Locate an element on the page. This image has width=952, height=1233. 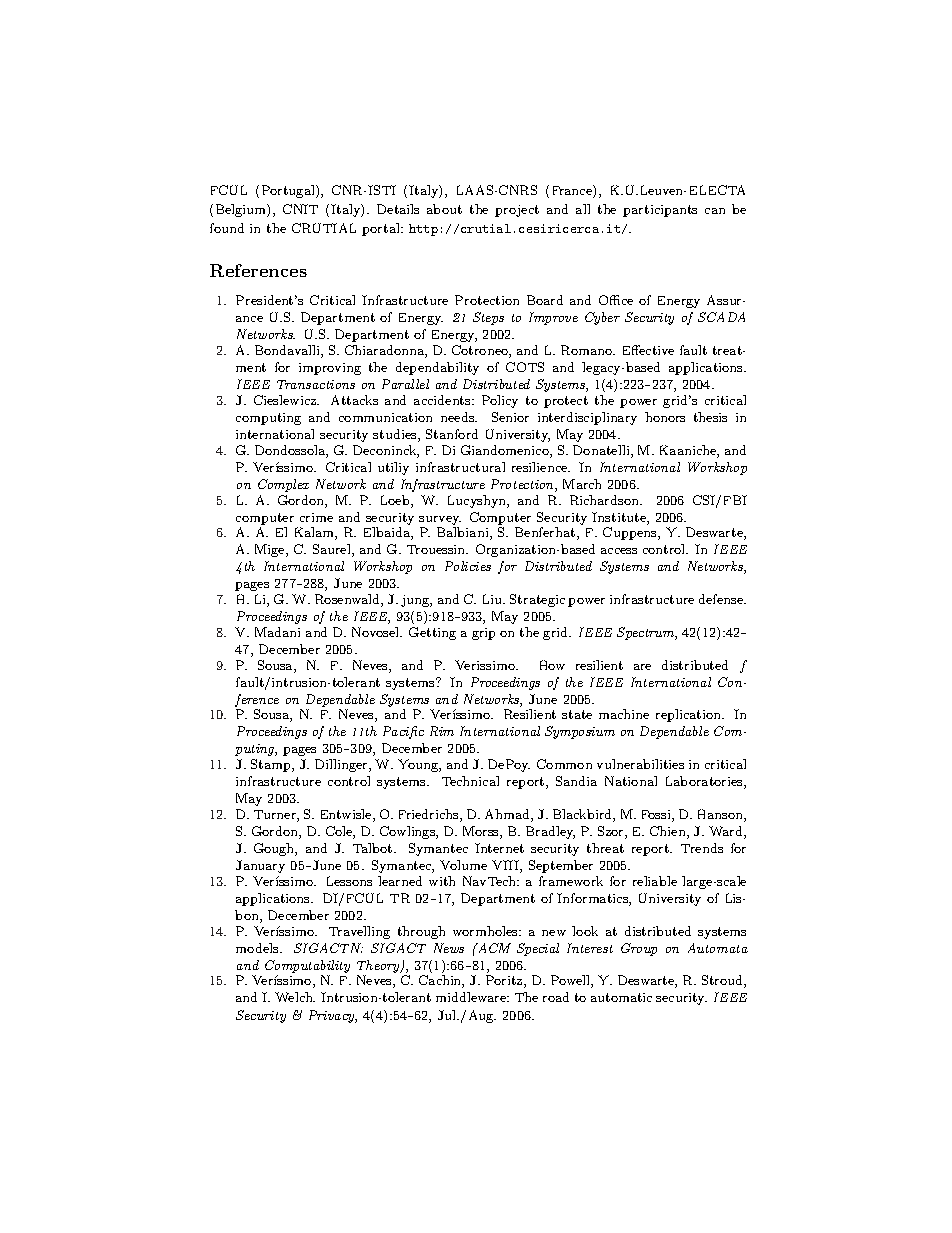
participants is located at coordinates (660, 211).
